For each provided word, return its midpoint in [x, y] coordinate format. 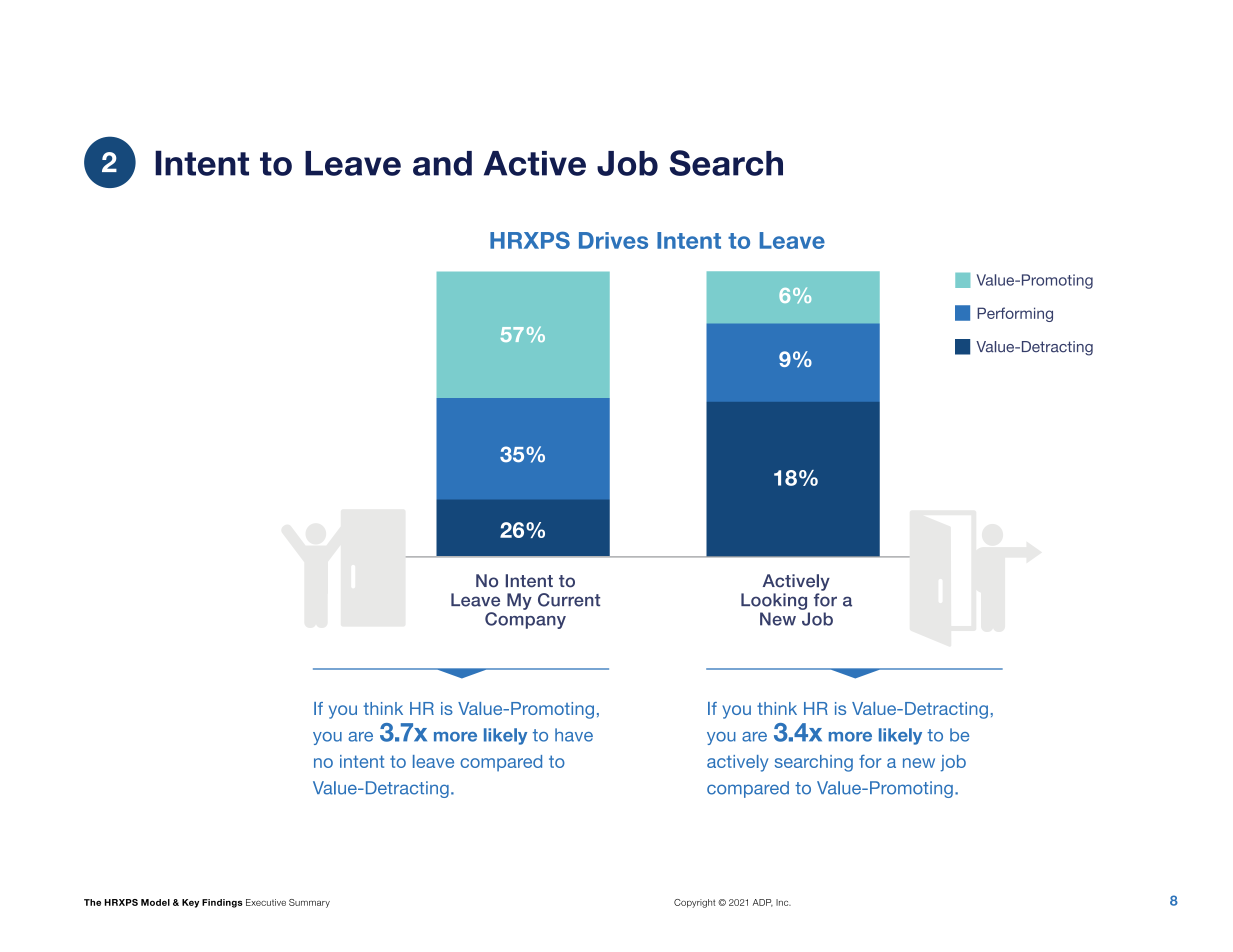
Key [190, 903]
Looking [774, 601]
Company [525, 620]
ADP [763, 903]
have [574, 735]
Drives [613, 240]
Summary [309, 903]
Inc [783, 902]
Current [569, 600]
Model [155, 902]
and [442, 163]
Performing [1015, 314]
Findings [222, 903]
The [92, 902]
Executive [266, 902]
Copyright [694, 903]
